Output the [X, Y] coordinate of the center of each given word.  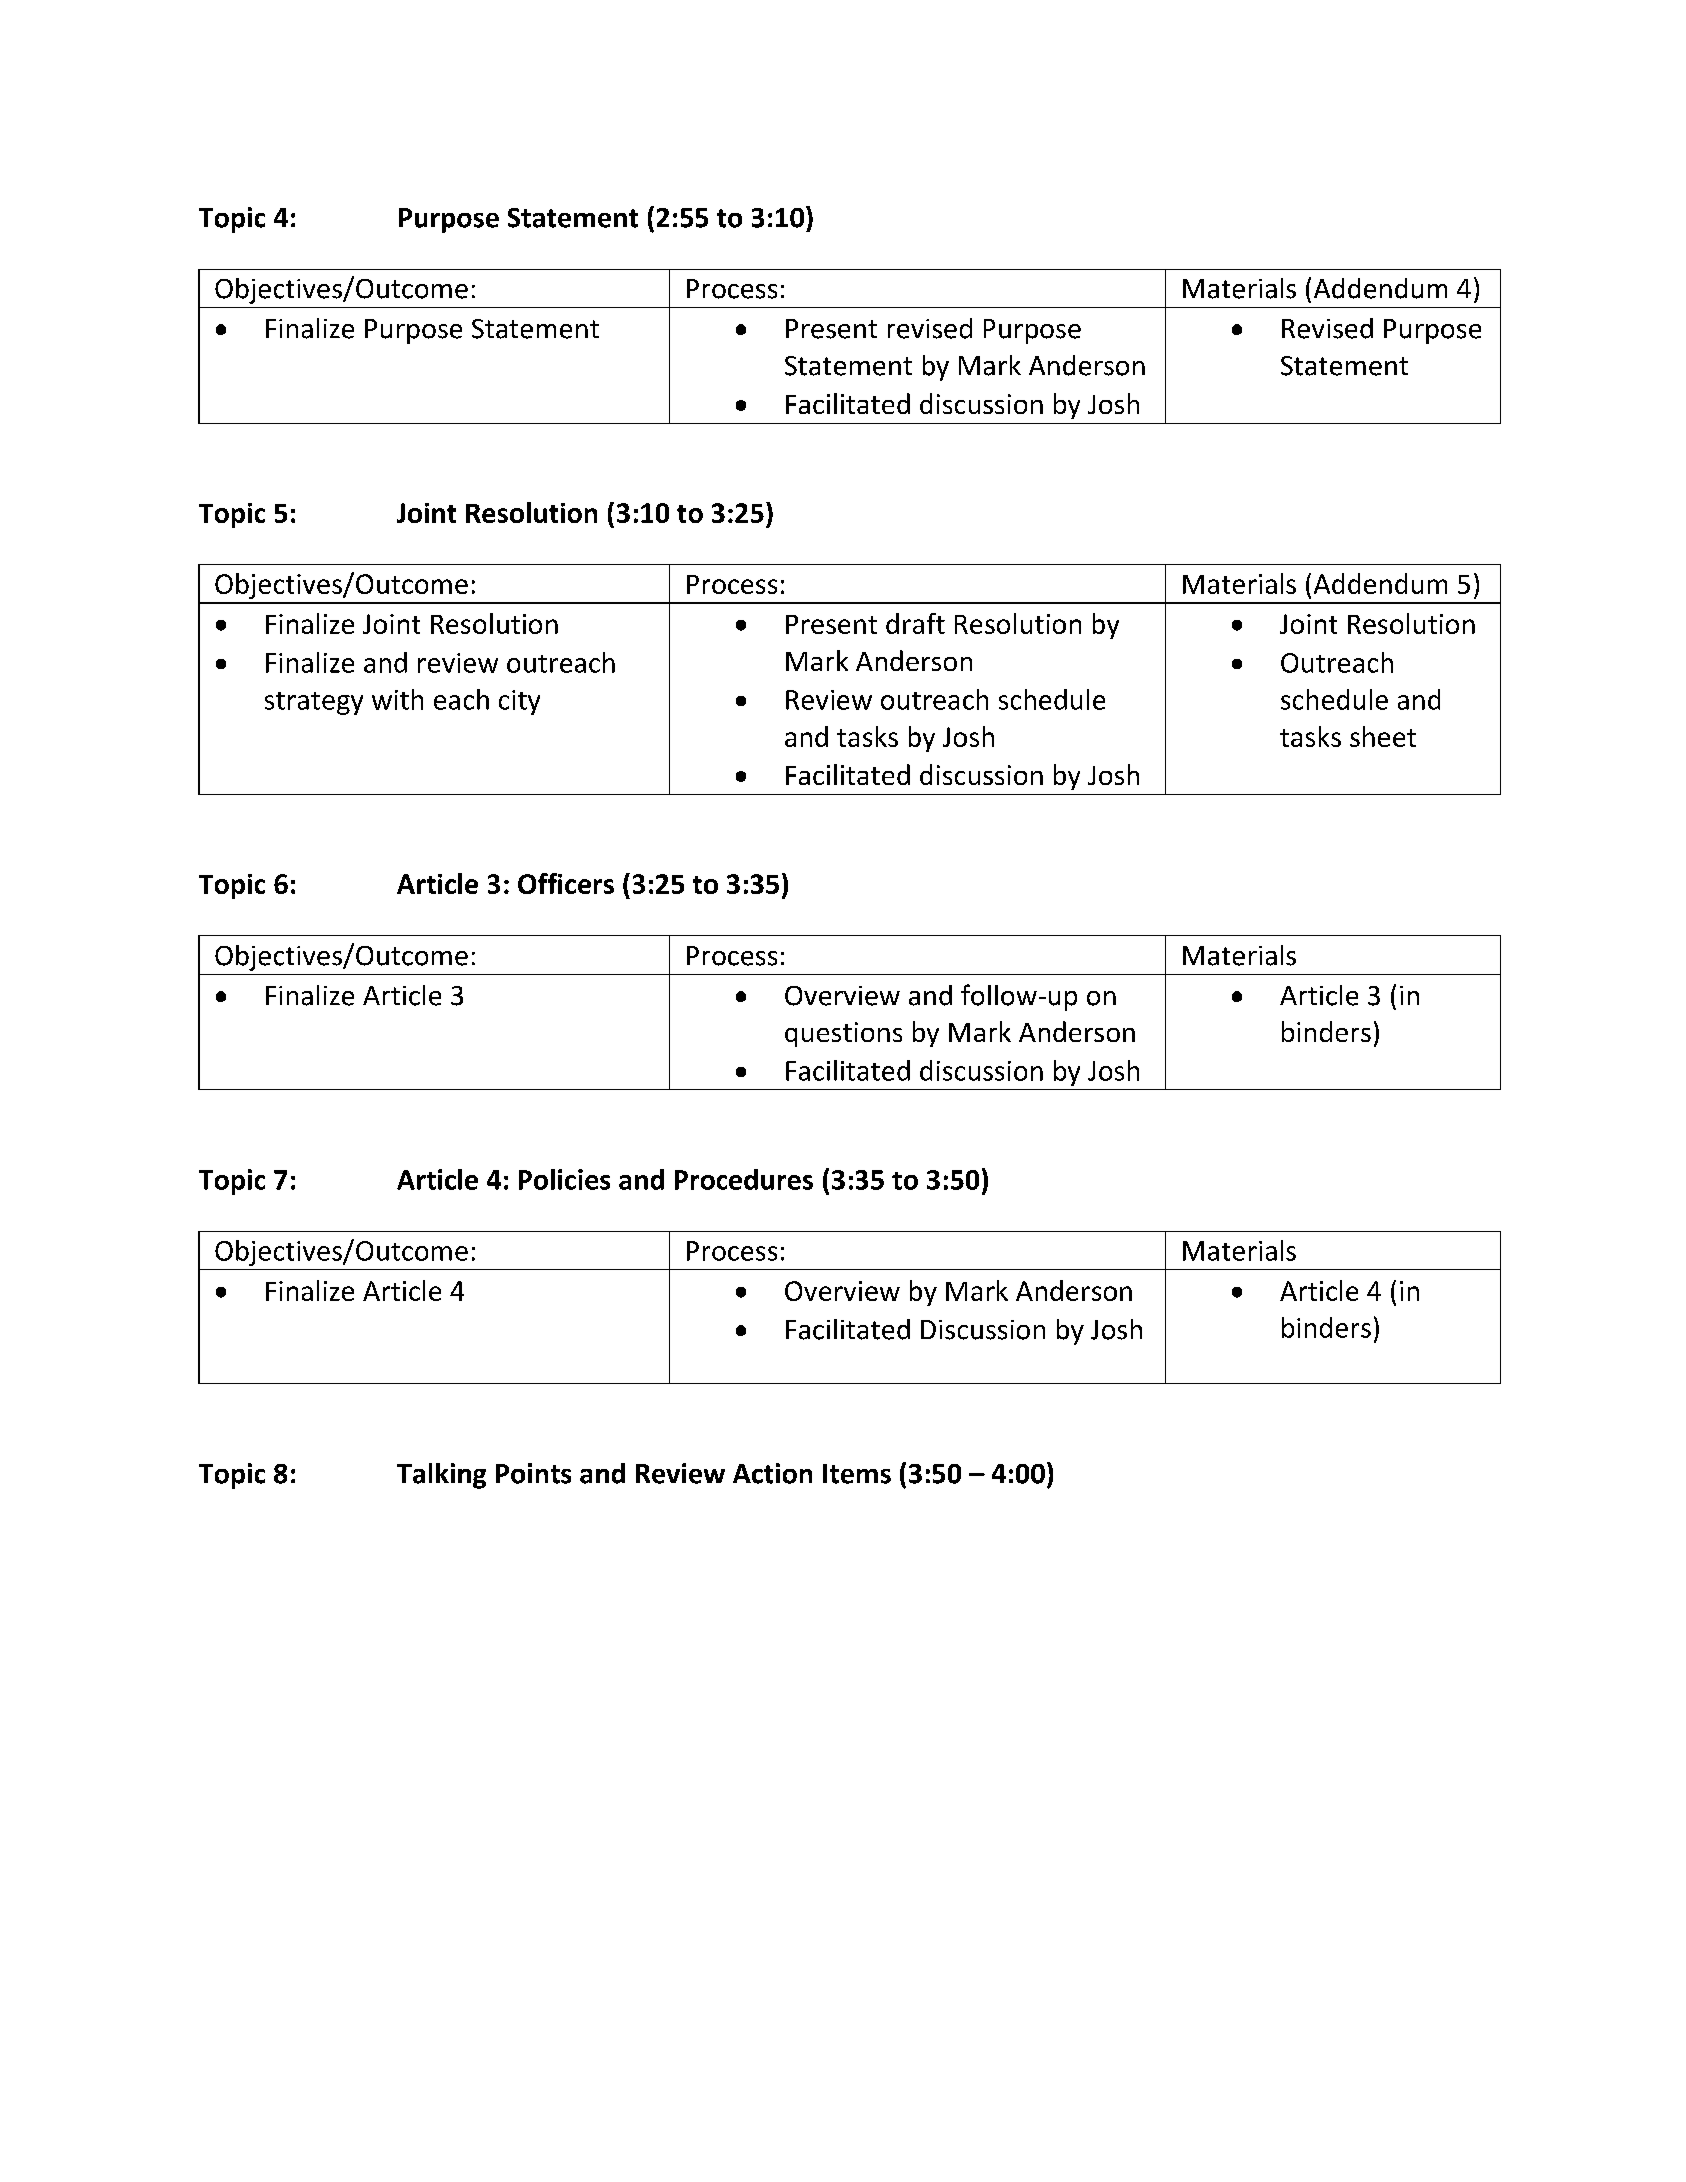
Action [772, 1473]
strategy [314, 703]
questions [843, 1034]
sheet [1383, 736]
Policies [564, 1179]
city [519, 702]
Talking [441, 1476]
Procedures [744, 1179]
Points [533, 1473]
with [397, 699]
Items [857, 1474]
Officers [566, 883]
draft [915, 623]
